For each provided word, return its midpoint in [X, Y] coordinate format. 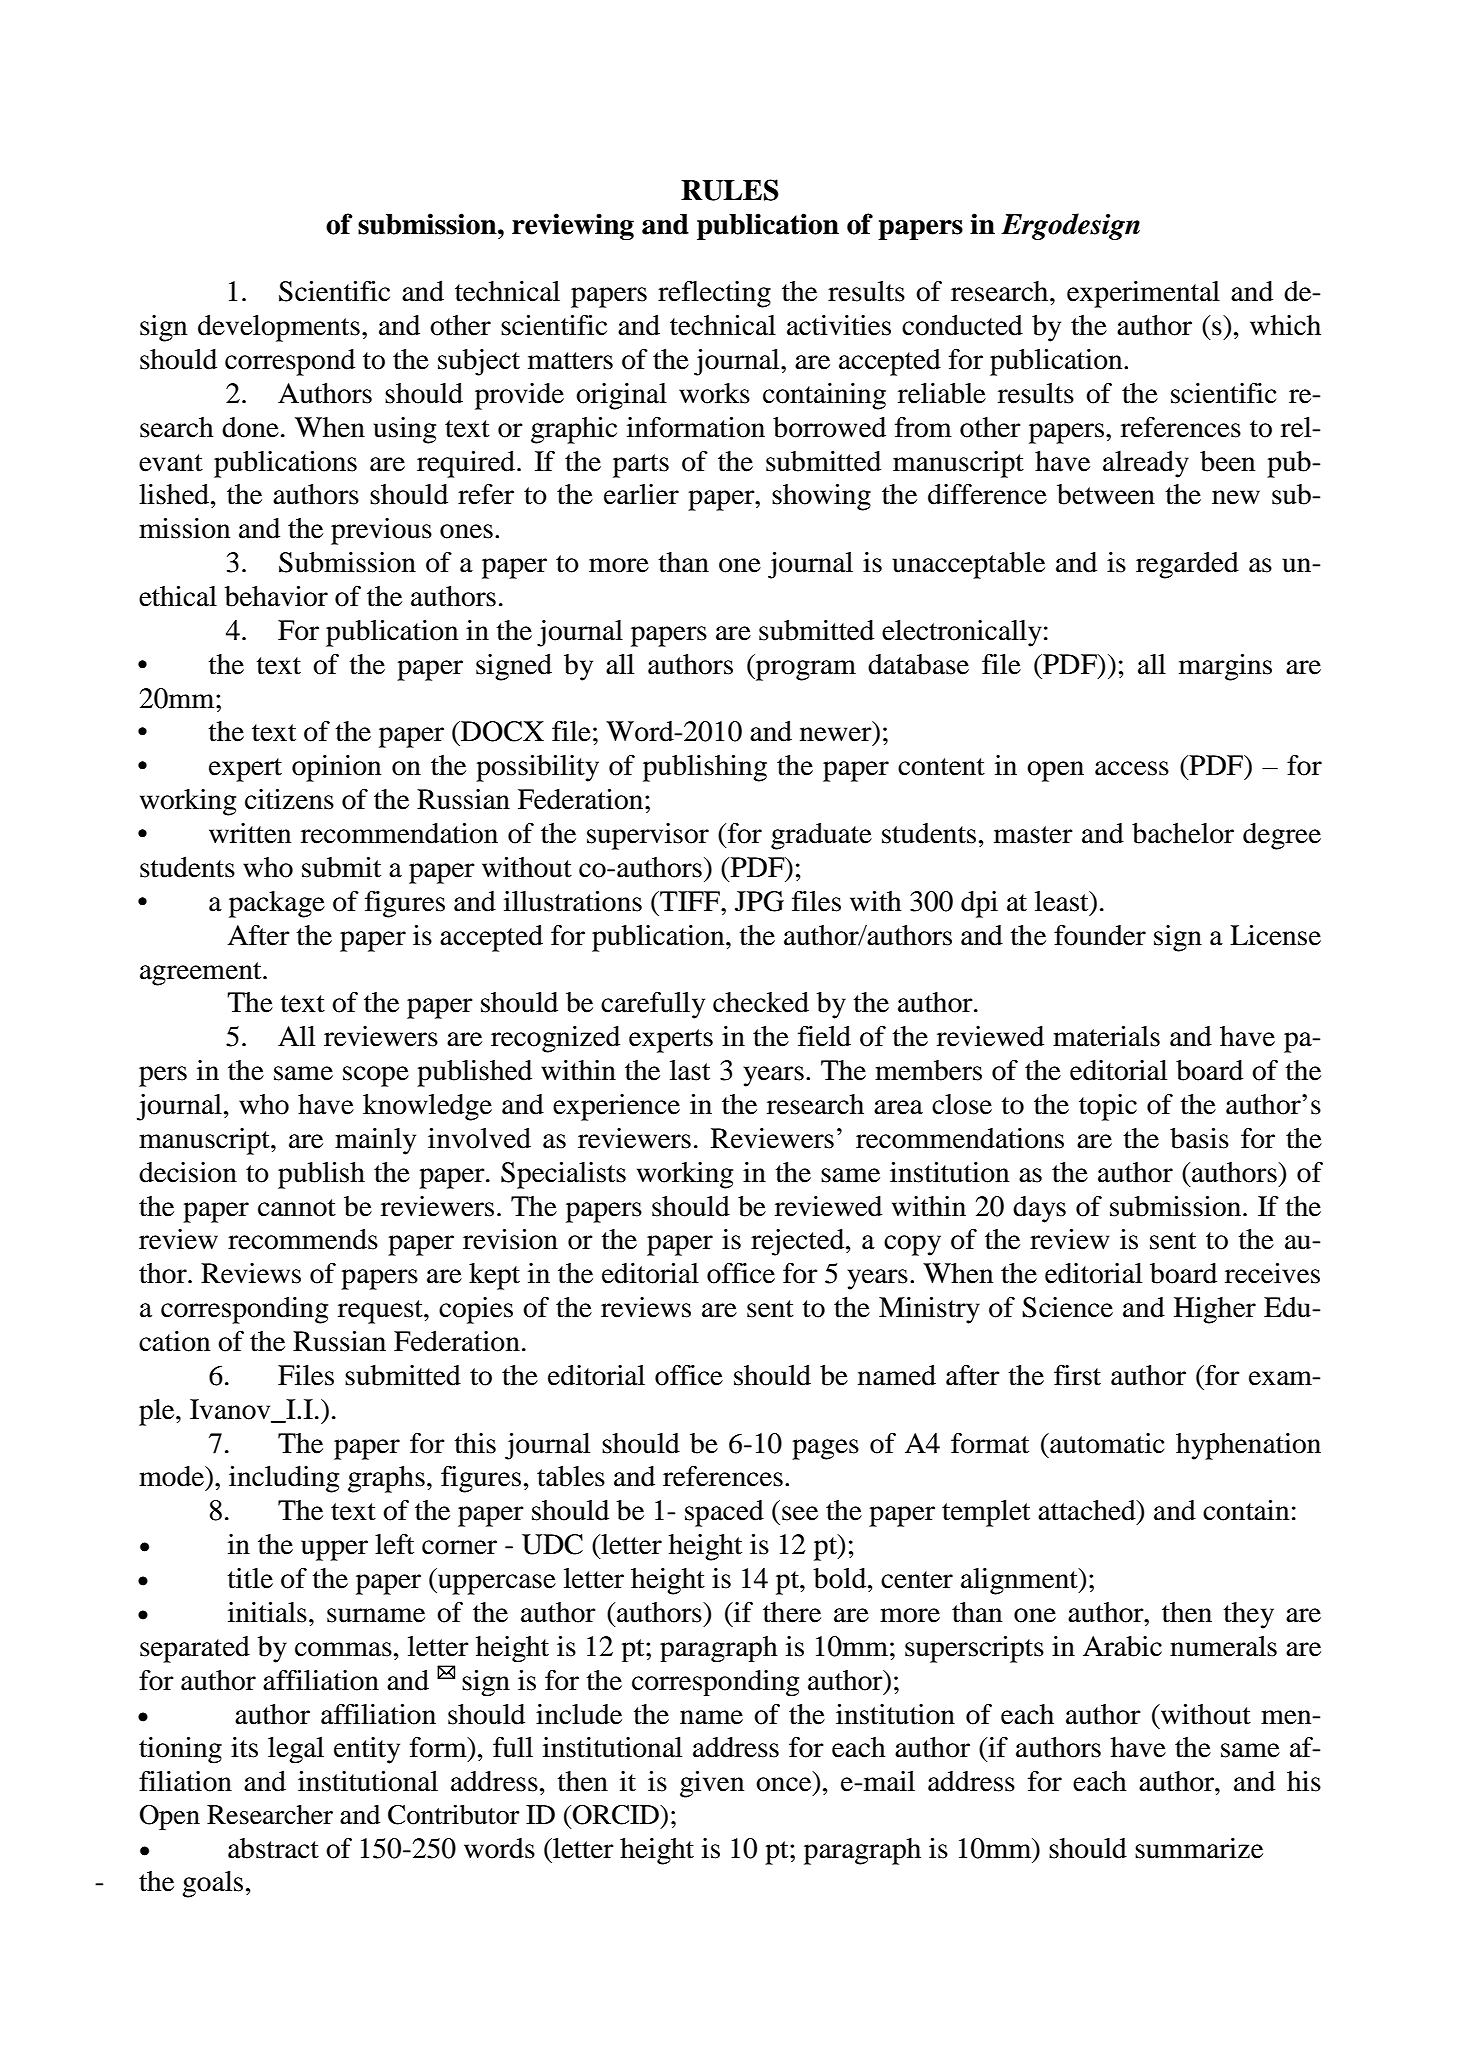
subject [479, 362]
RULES [730, 190]
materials [1106, 1036]
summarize [1199, 1848]
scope [376, 1076]
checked [761, 1002]
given [712, 1784]
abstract [273, 1848]
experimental [1143, 294]
